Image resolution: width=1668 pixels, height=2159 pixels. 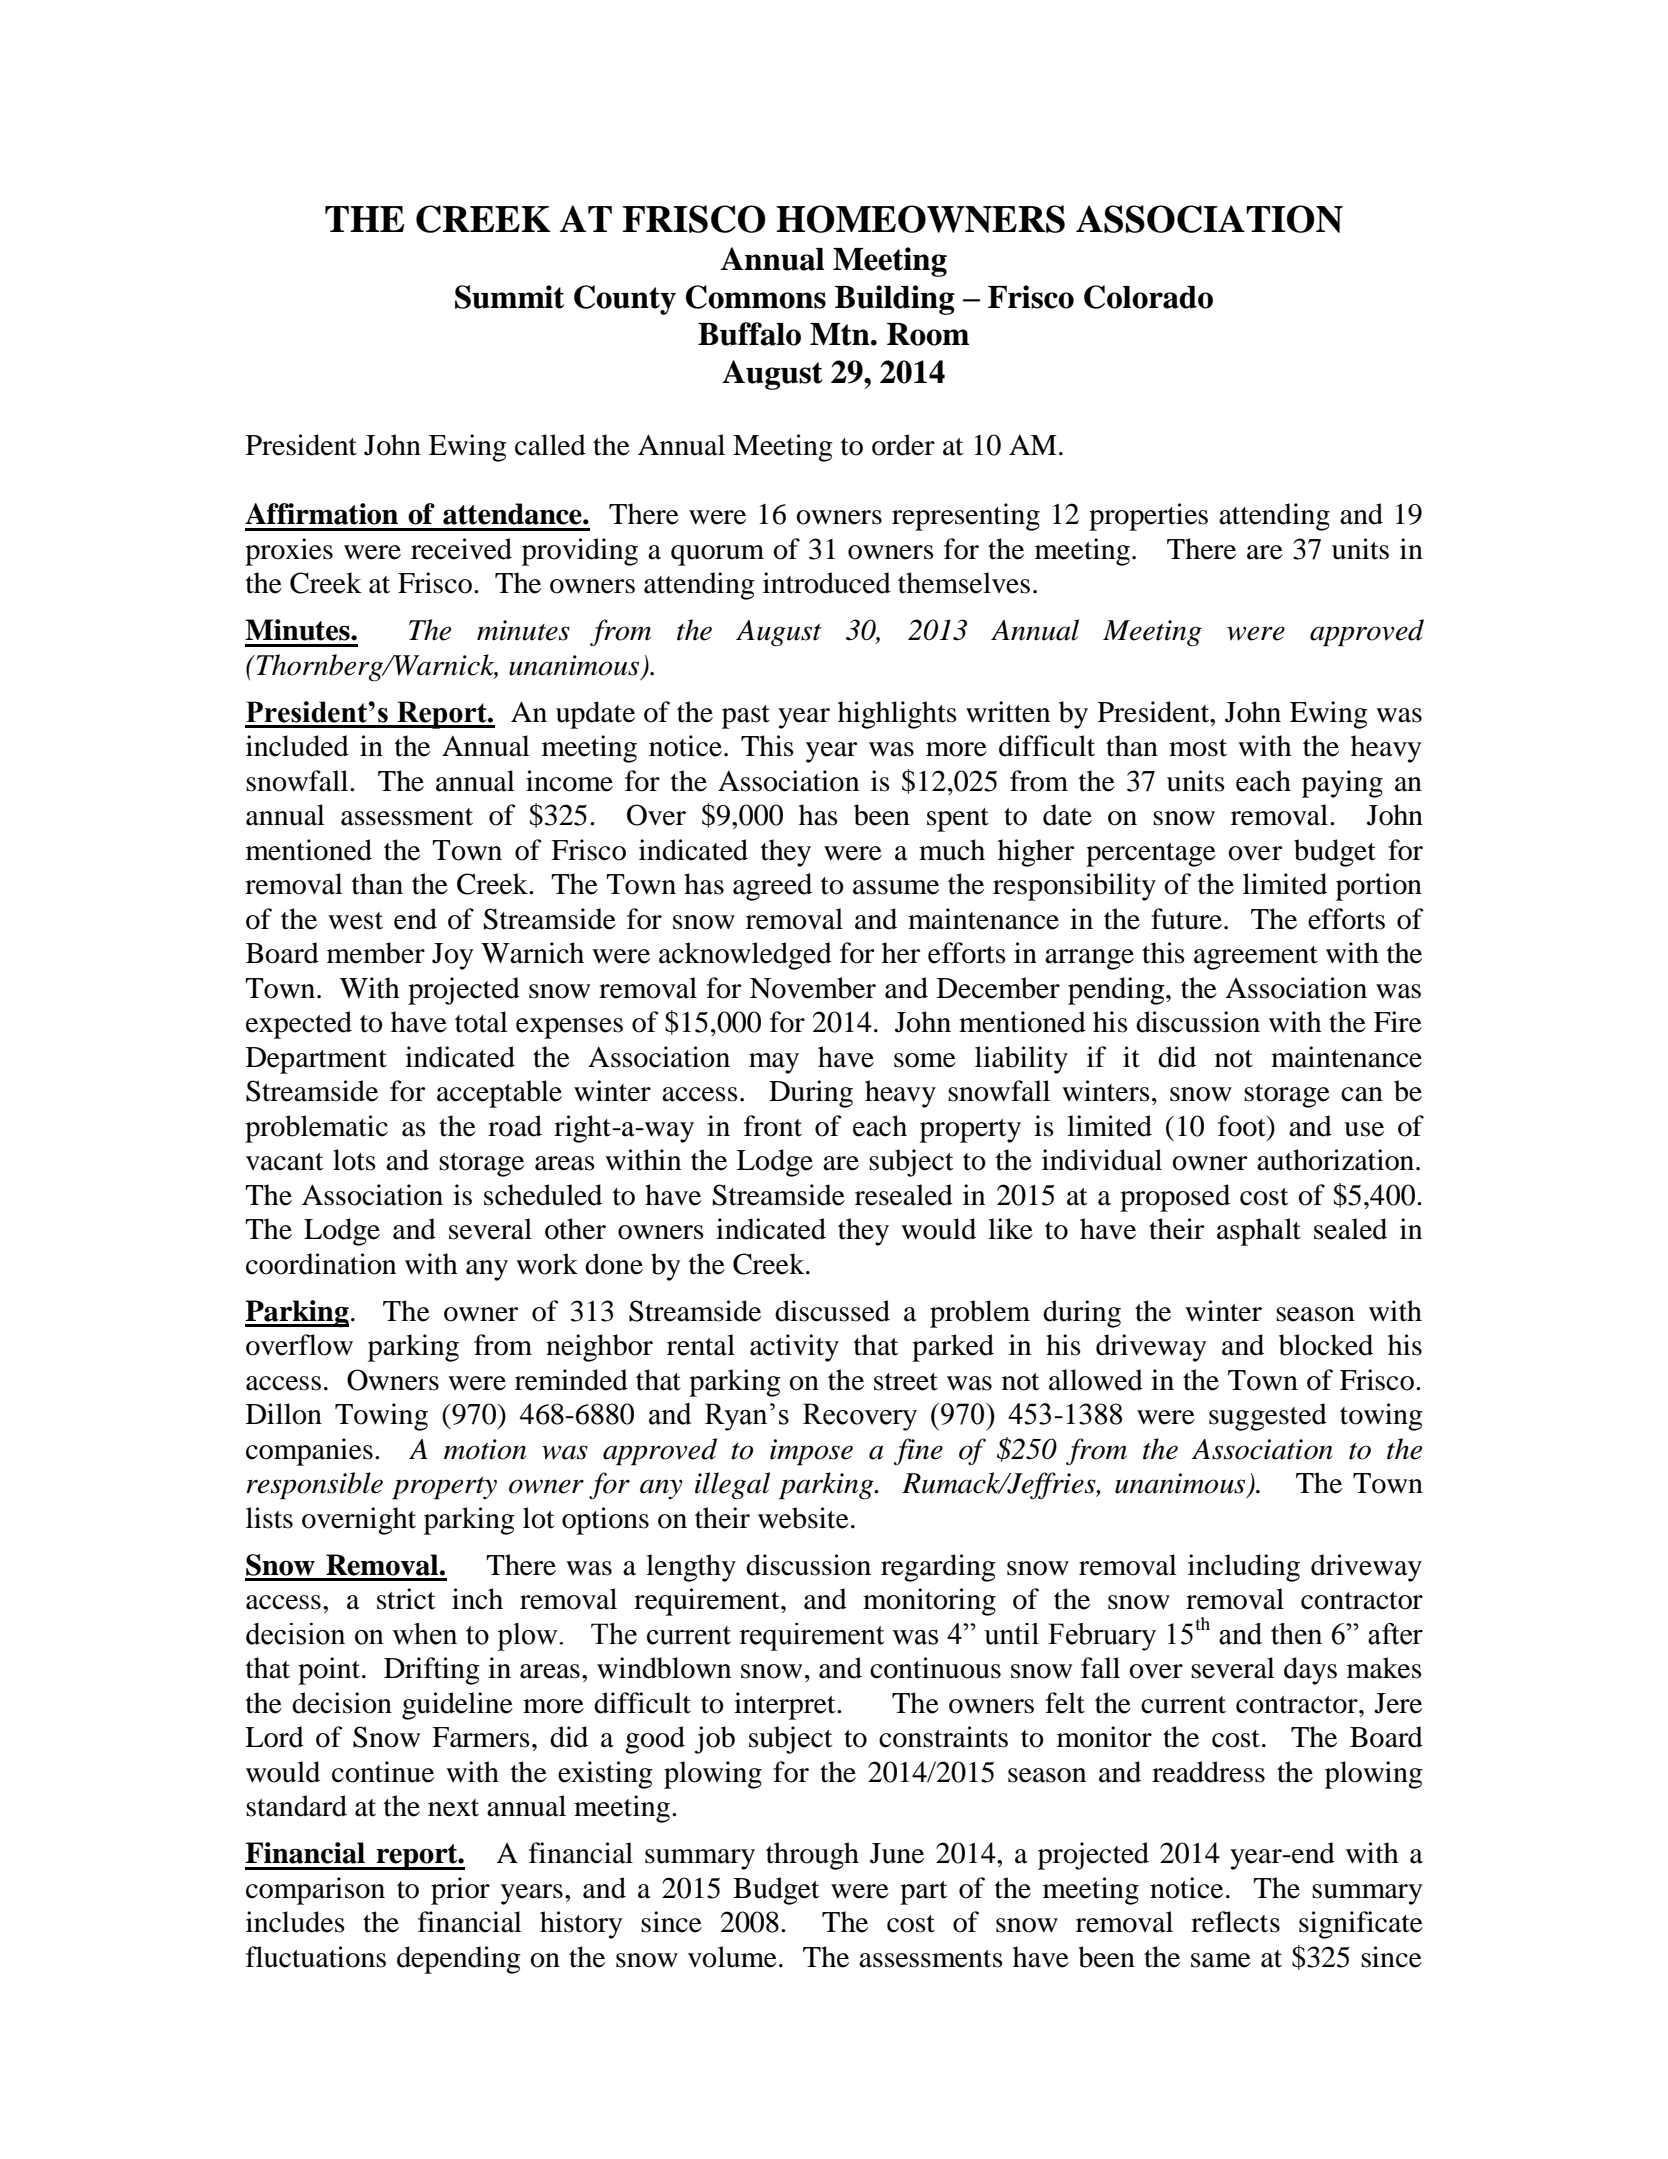 What do you see at coordinates (1198, 748) in the page?
I see `most` at bounding box center [1198, 748].
